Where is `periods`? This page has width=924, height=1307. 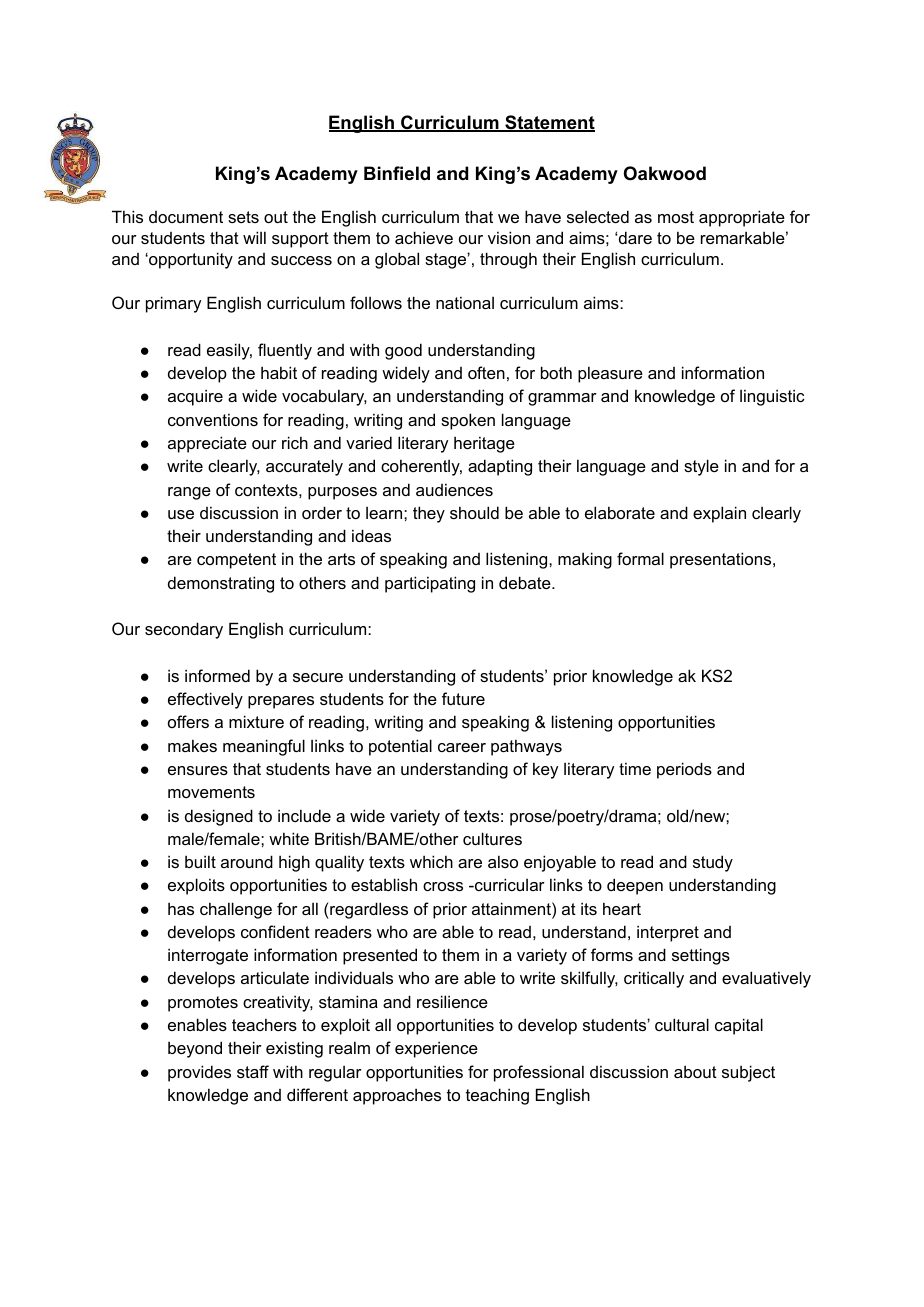 periods is located at coordinates (684, 770).
